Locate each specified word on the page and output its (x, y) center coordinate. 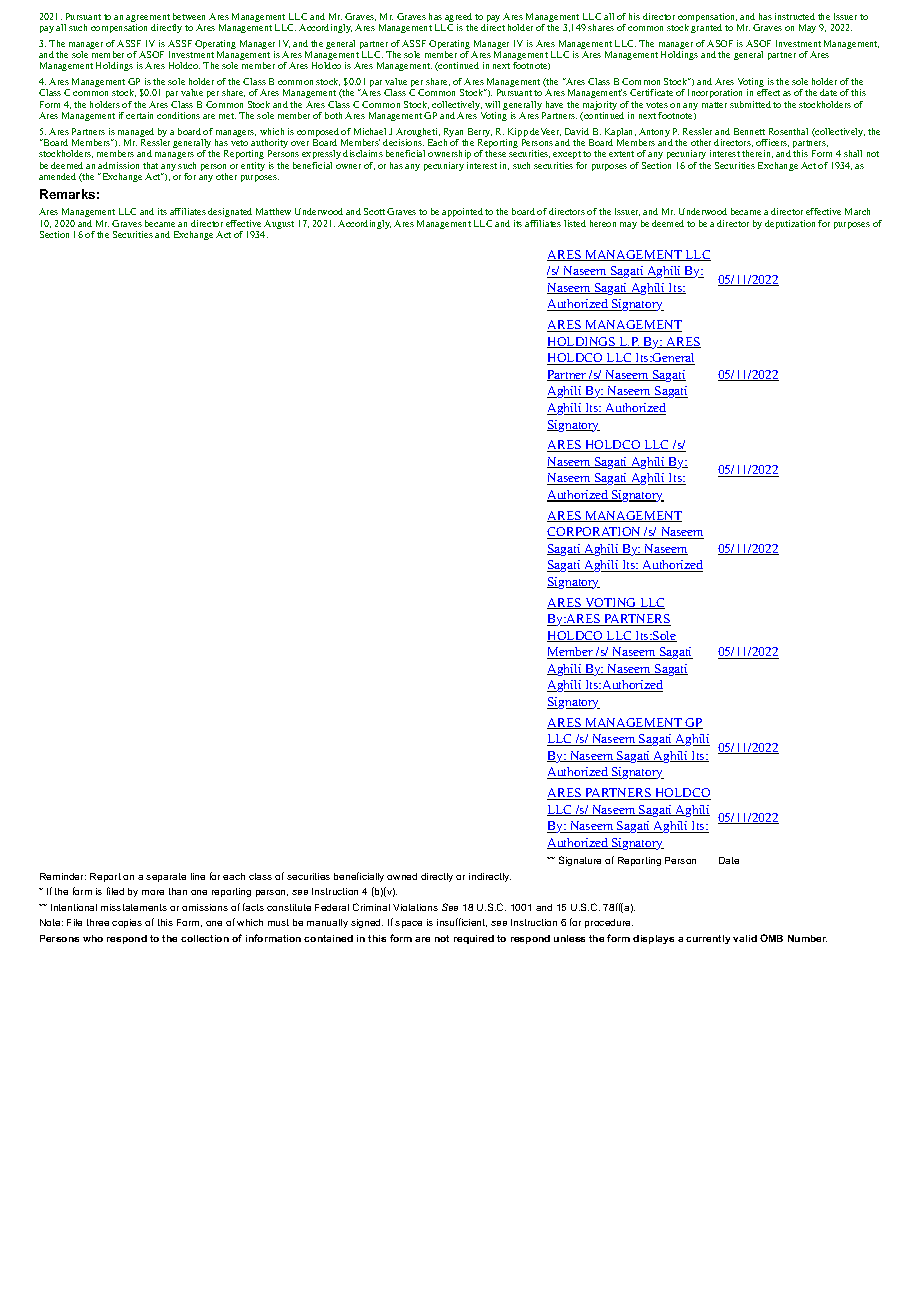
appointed (462, 214)
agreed (458, 19)
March (857, 211)
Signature (580, 861)
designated (230, 214)
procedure (609, 923)
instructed (795, 16)
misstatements (134, 907)
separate (166, 877)
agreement (148, 19)
